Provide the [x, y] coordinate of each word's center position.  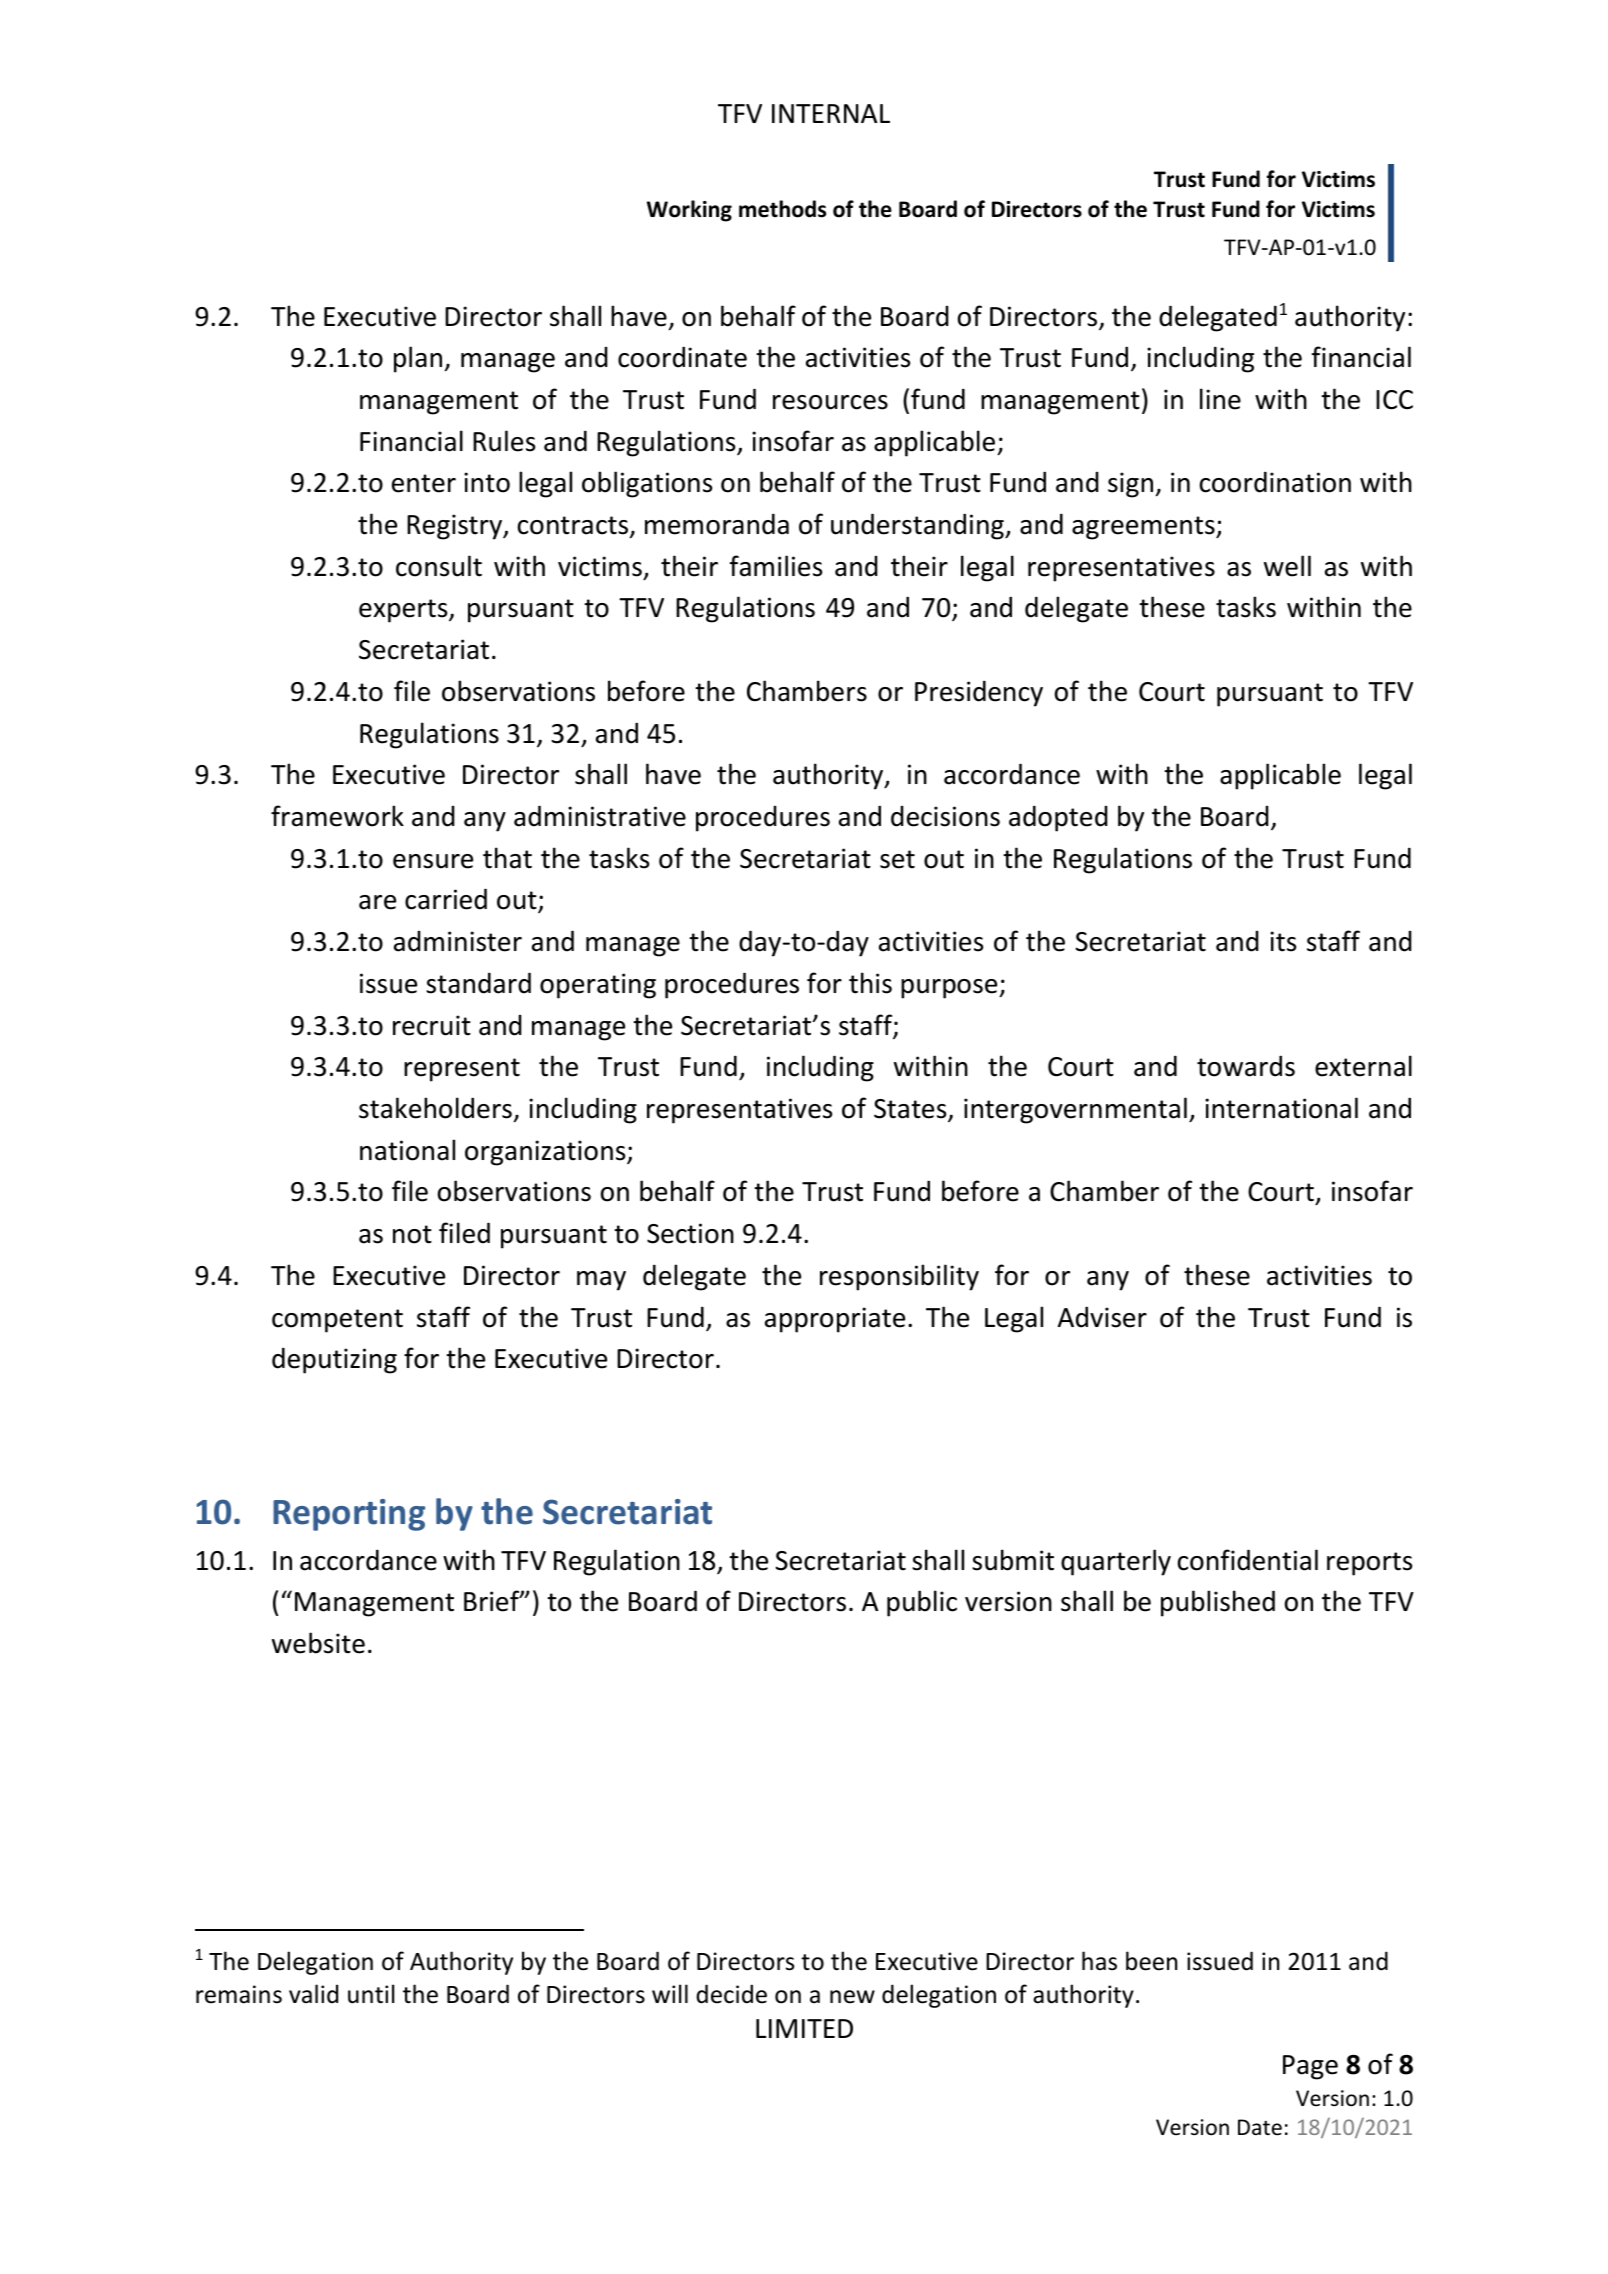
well [1287, 566]
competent [337, 1321]
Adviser [1102, 1317]
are [377, 902]
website [318, 1643]
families [776, 566]
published [1218, 1603]
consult [439, 566]
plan [418, 359]
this [870, 983]
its [1283, 941]
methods [782, 209]
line [1220, 399]
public [922, 1603]
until [371, 1994]
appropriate [835, 1320]
